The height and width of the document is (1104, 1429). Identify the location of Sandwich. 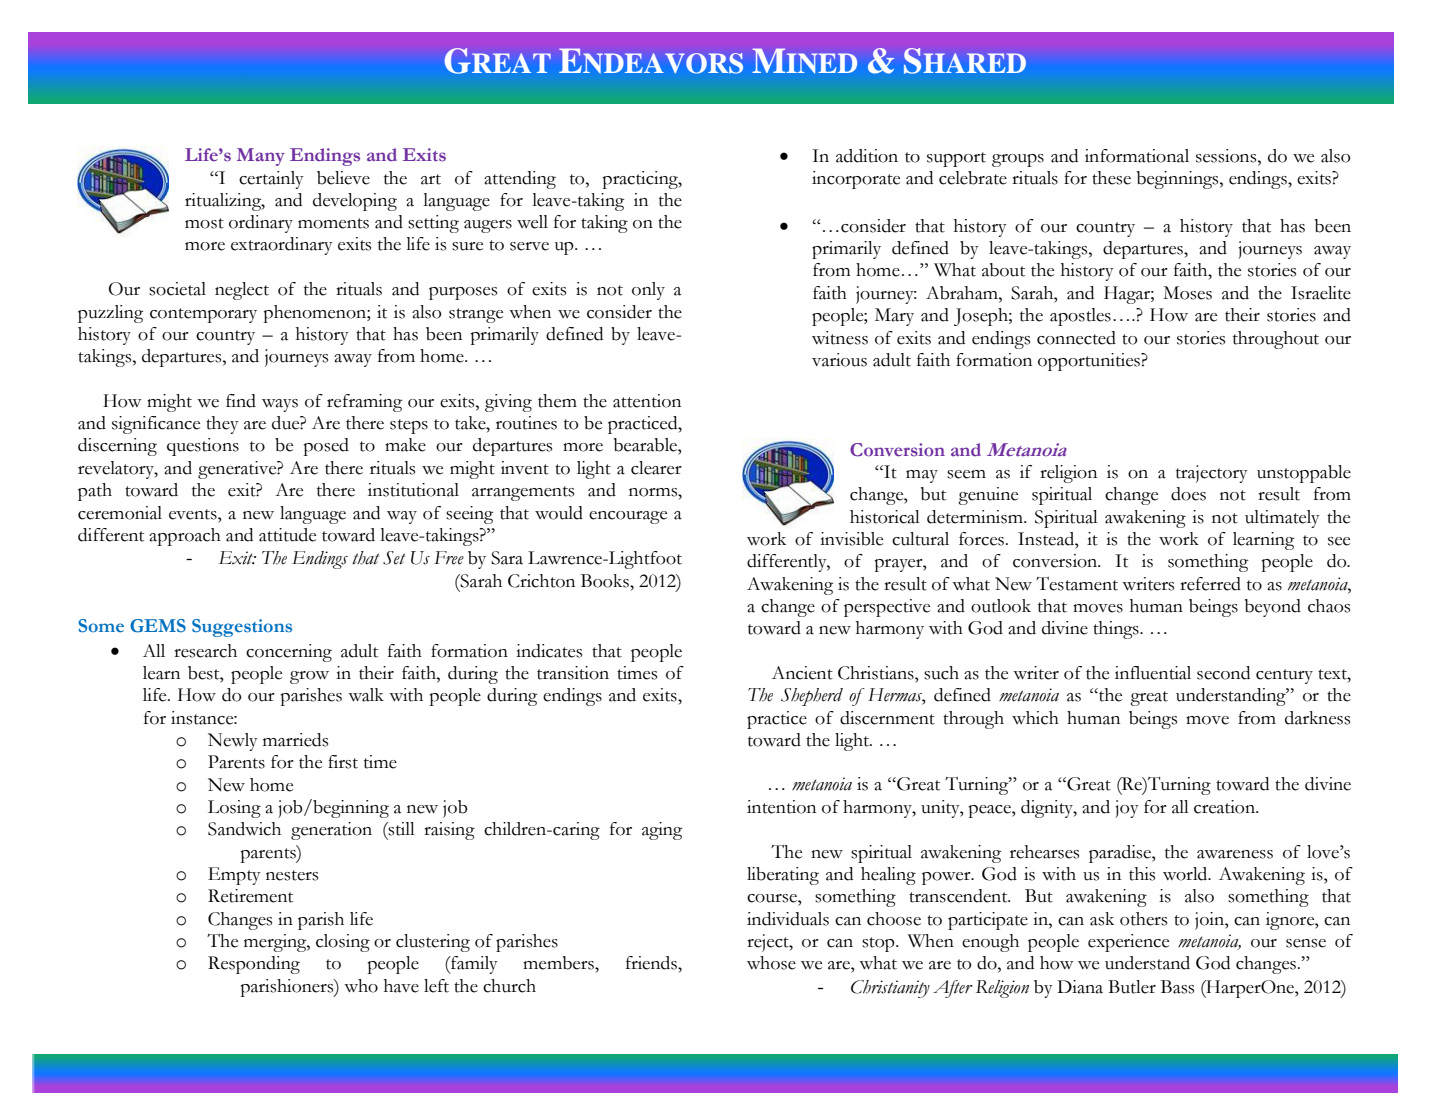
(244, 829).
